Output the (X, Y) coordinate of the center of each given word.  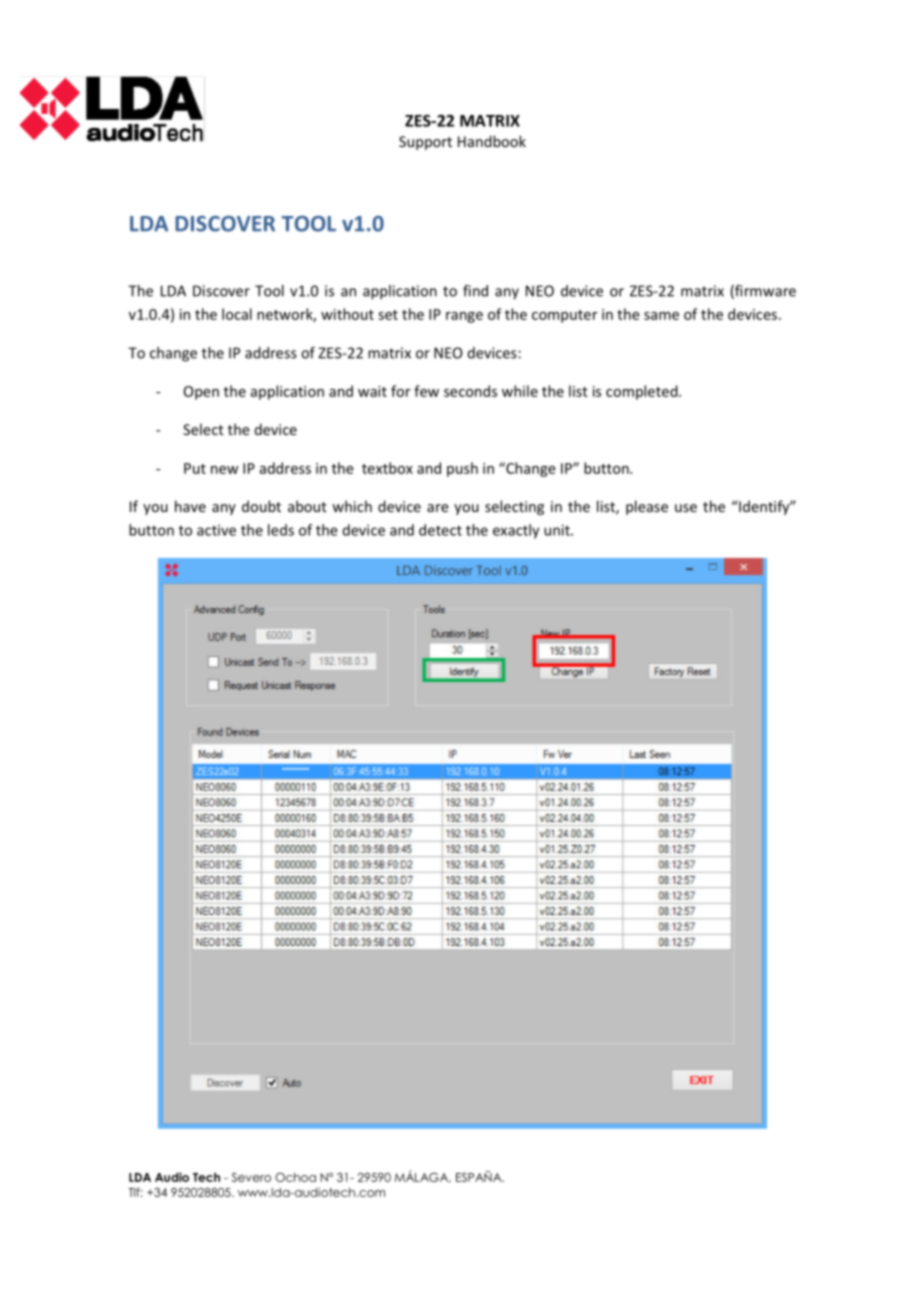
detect (440, 530)
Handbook (492, 141)
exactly (516, 531)
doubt (261, 506)
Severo (251, 1177)
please (647, 507)
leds (281, 530)
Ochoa (295, 1177)
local (237, 314)
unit (558, 530)
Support (425, 143)
